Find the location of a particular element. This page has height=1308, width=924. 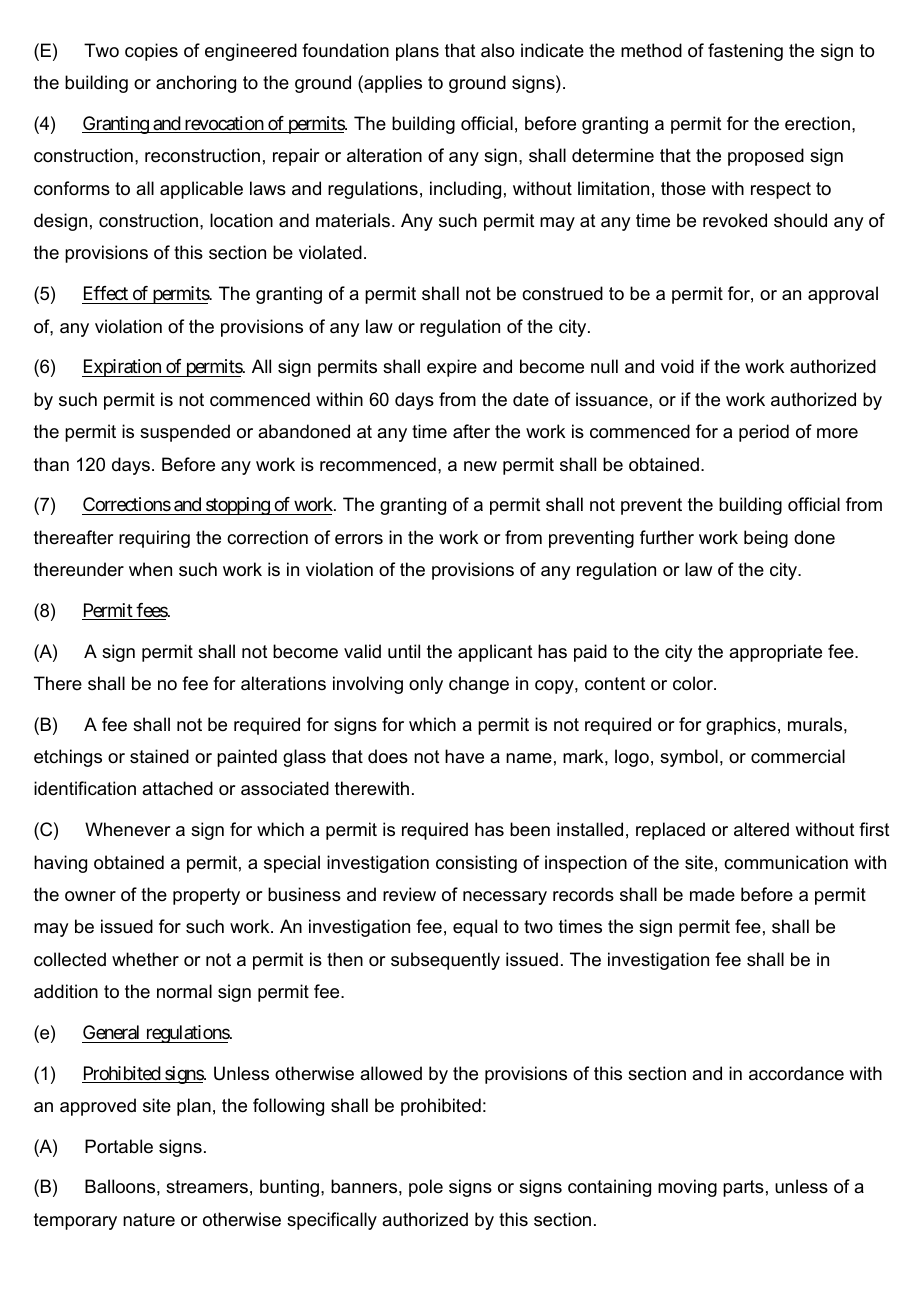

appropriate is located at coordinates (775, 653).
